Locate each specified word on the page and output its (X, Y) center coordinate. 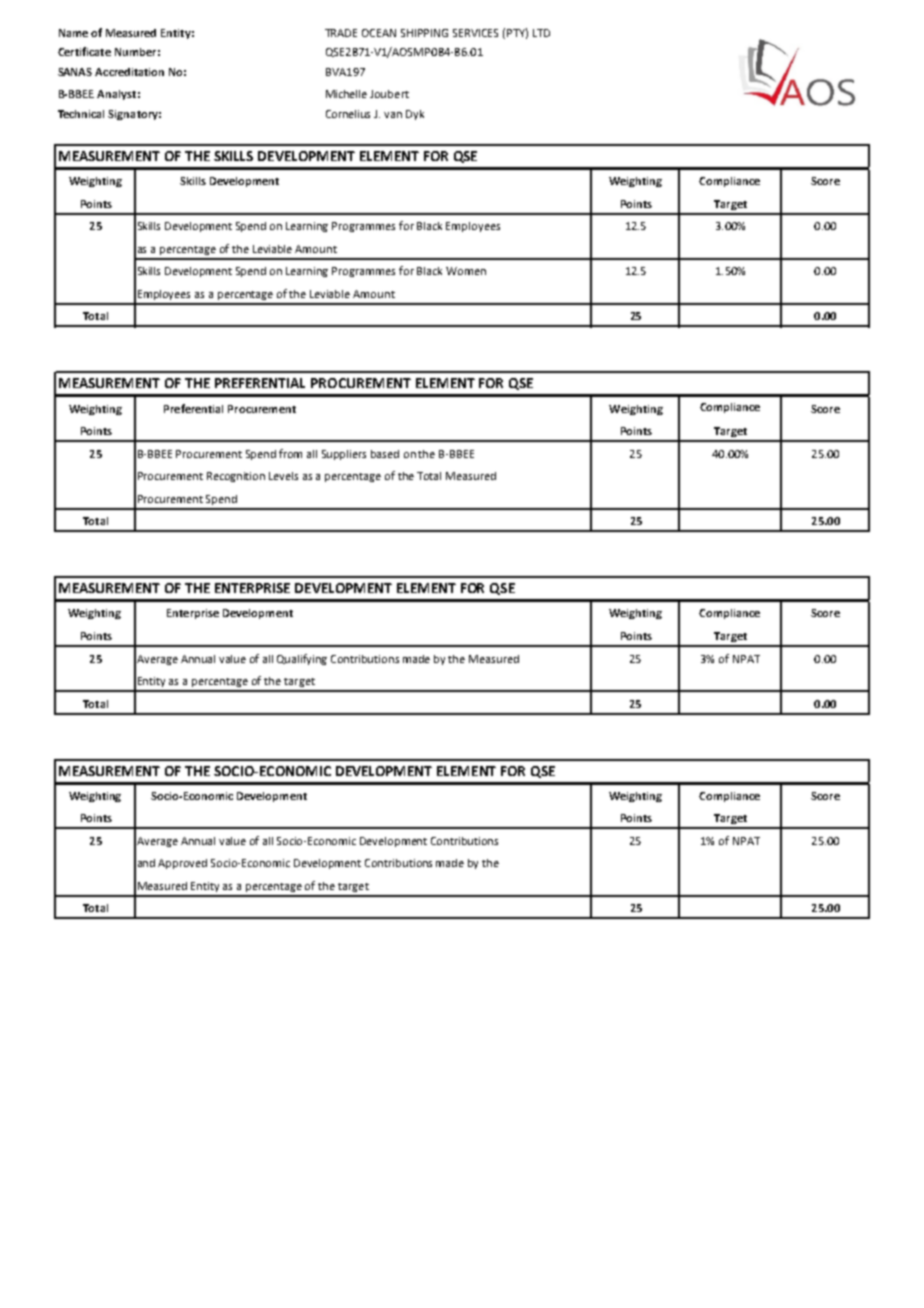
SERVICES (475, 33)
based (385, 454)
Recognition (236, 477)
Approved (182, 864)
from (290, 453)
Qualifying (302, 659)
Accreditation (129, 72)
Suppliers (344, 455)
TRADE (341, 33)
